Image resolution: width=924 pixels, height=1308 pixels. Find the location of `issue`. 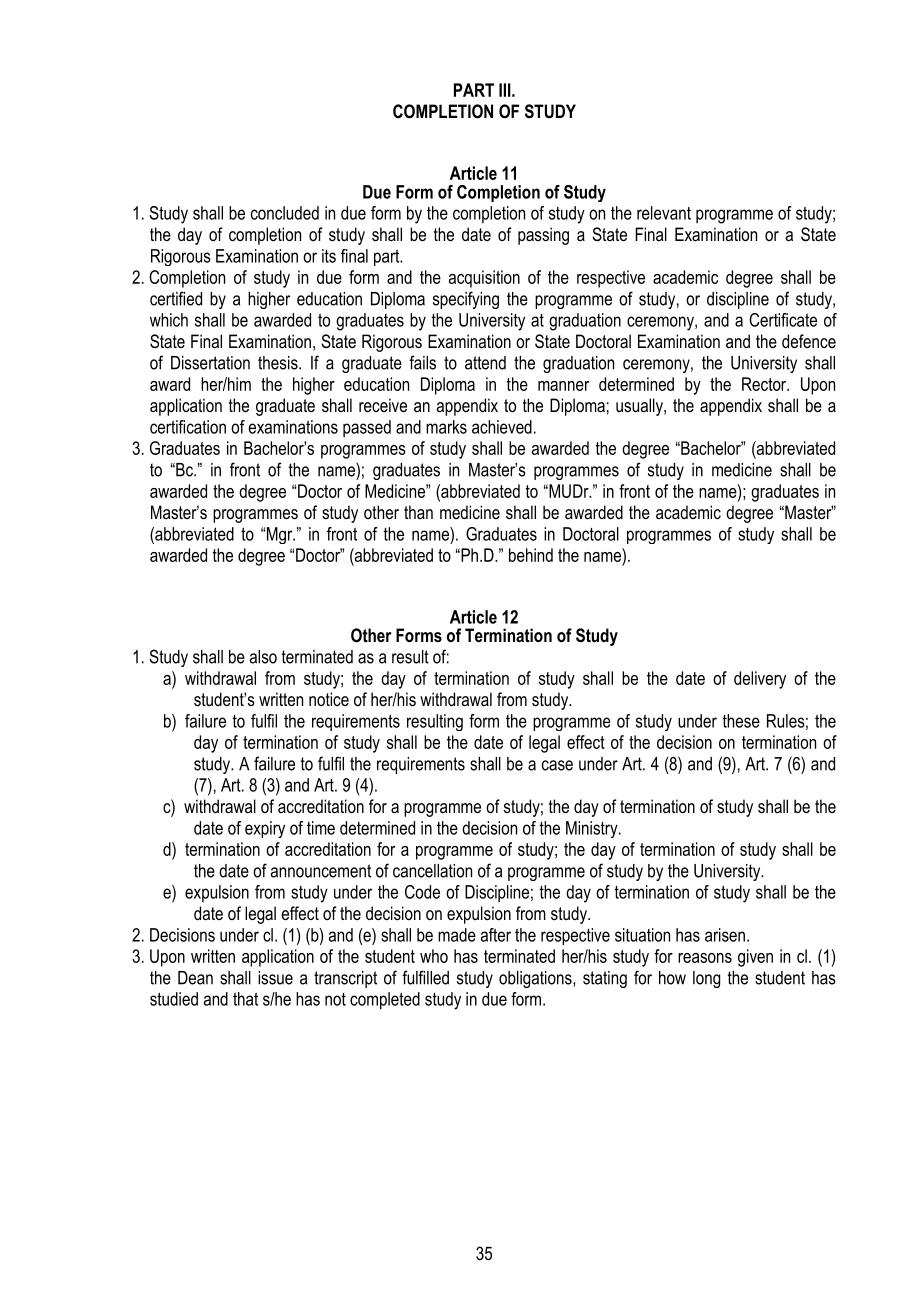

issue is located at coordinates (275, 978).
